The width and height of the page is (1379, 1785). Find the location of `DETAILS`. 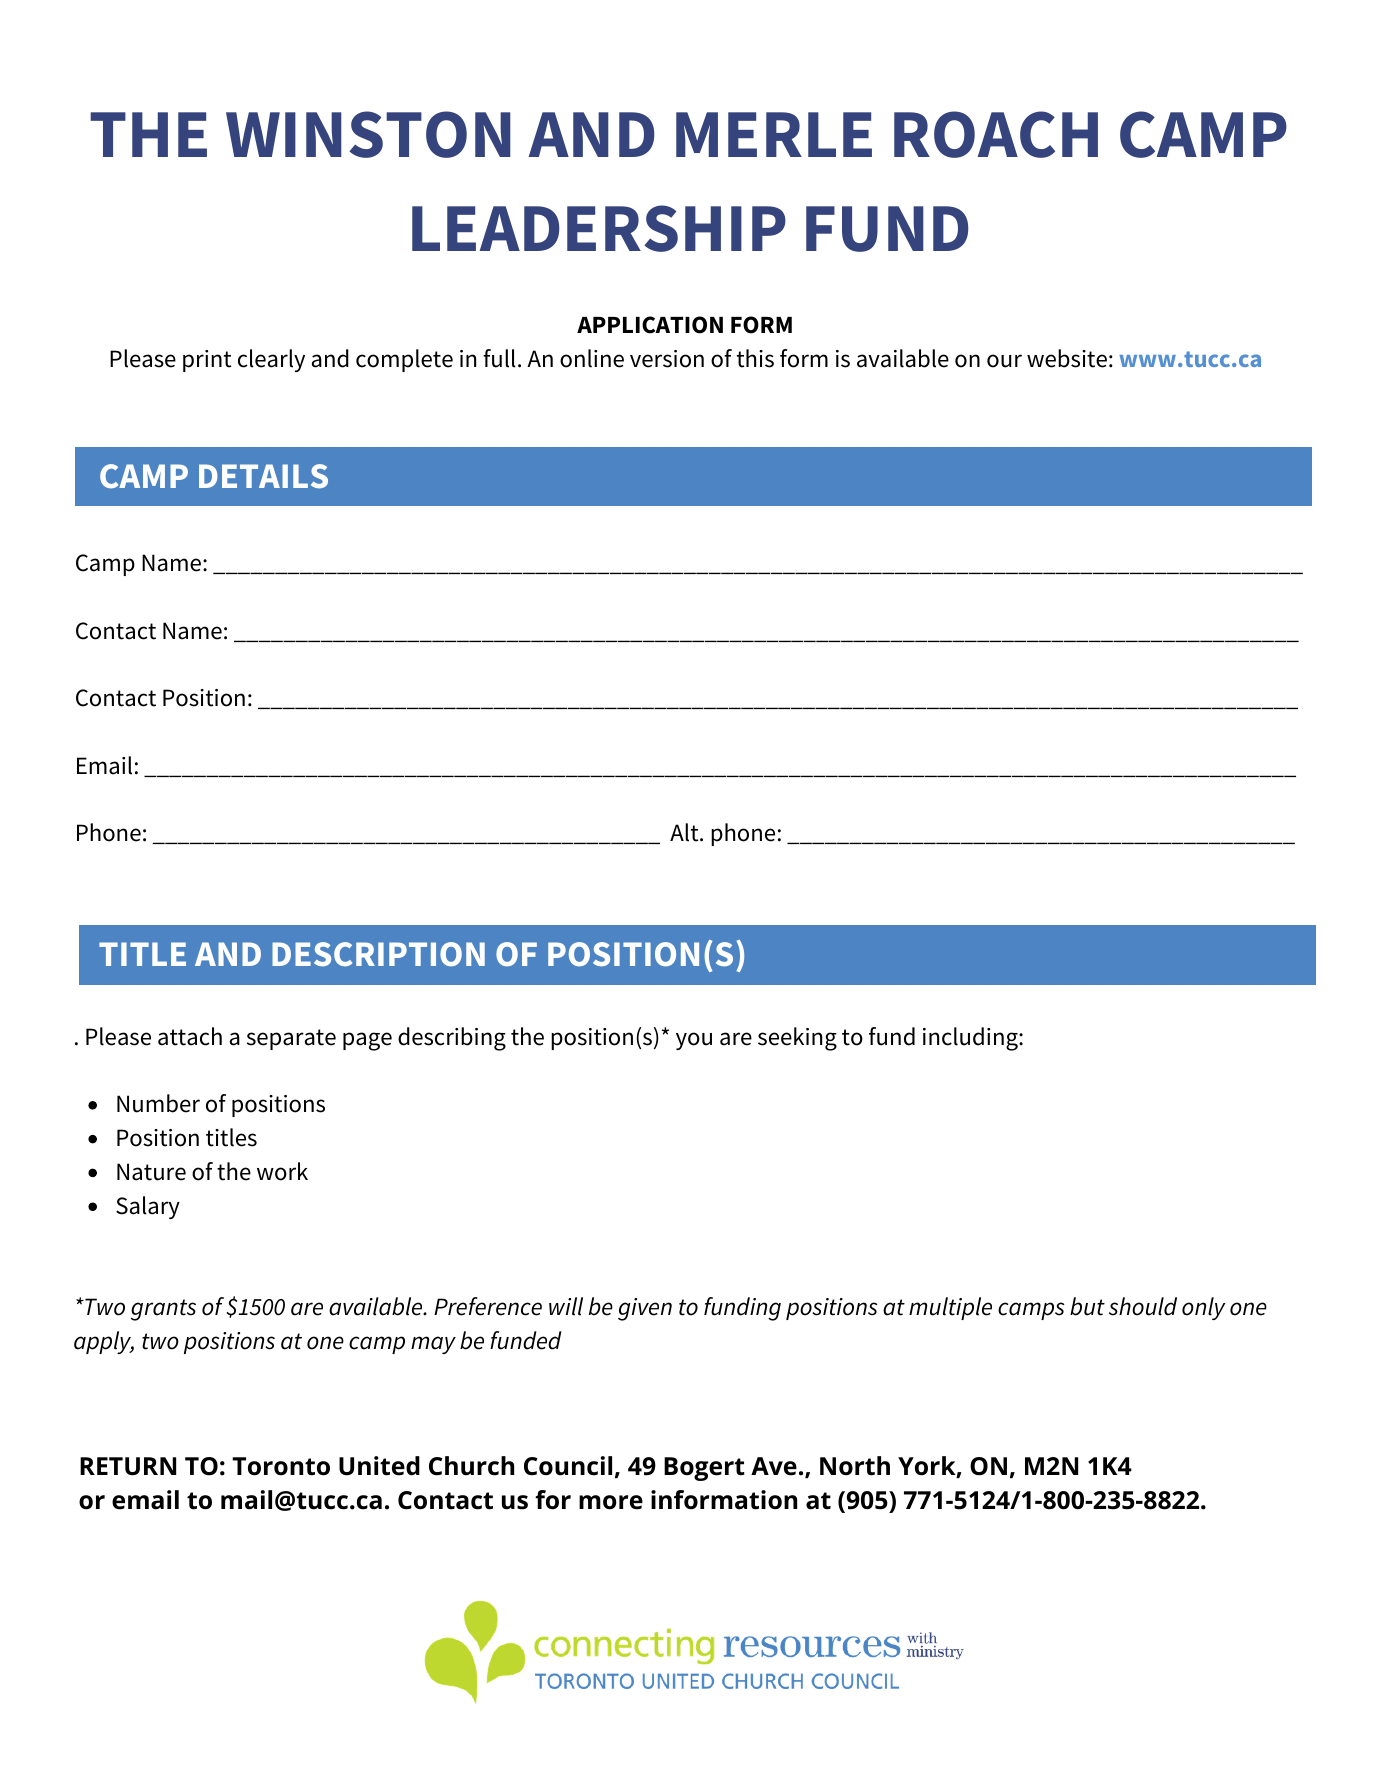

DETAILS is located at coordinates (263, 476).
